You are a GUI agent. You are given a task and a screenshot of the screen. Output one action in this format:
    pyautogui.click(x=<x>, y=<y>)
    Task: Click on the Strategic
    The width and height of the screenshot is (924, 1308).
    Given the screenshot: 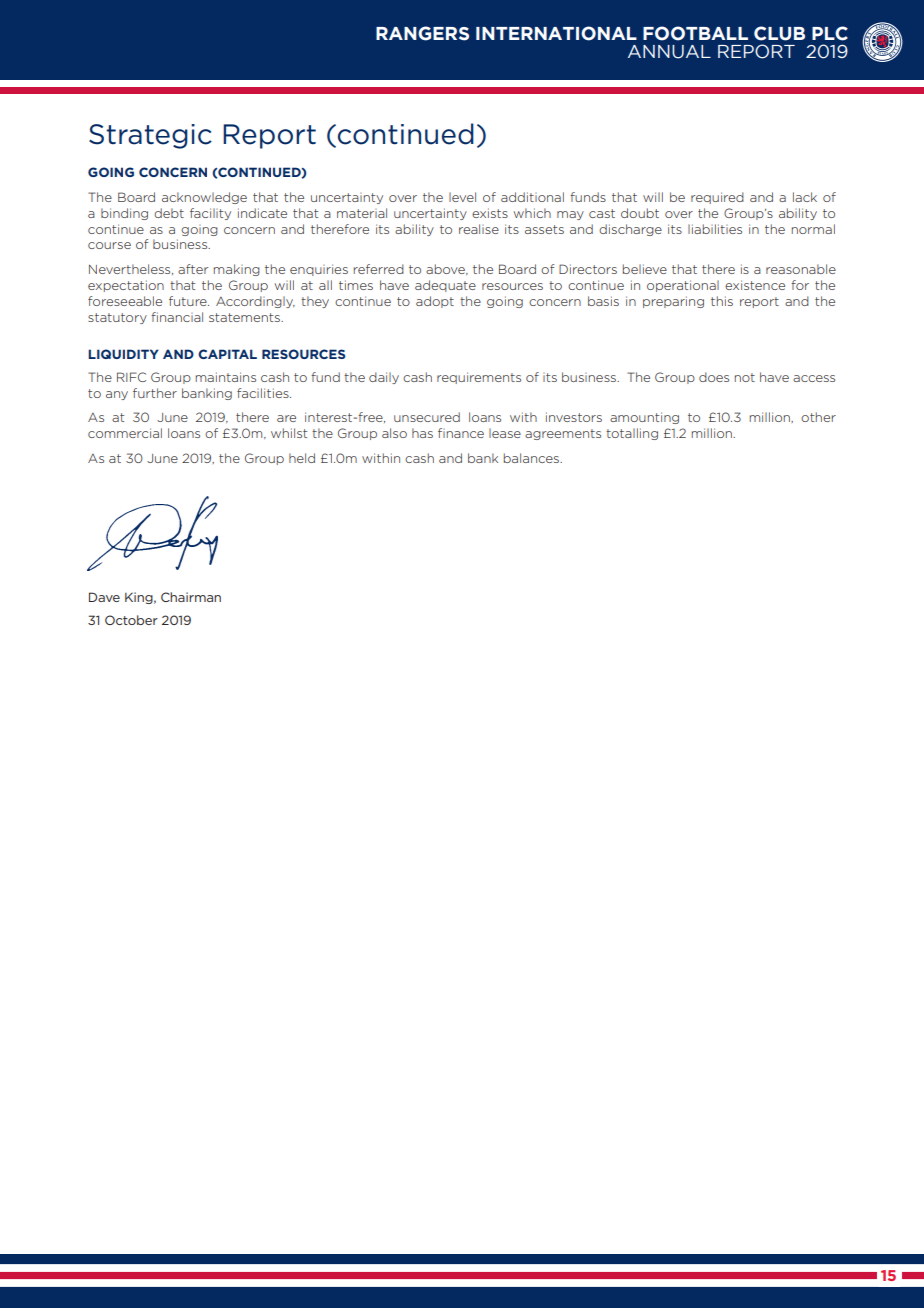 What is the action you would take?
    pyautogui.click(x=150, y=136)
